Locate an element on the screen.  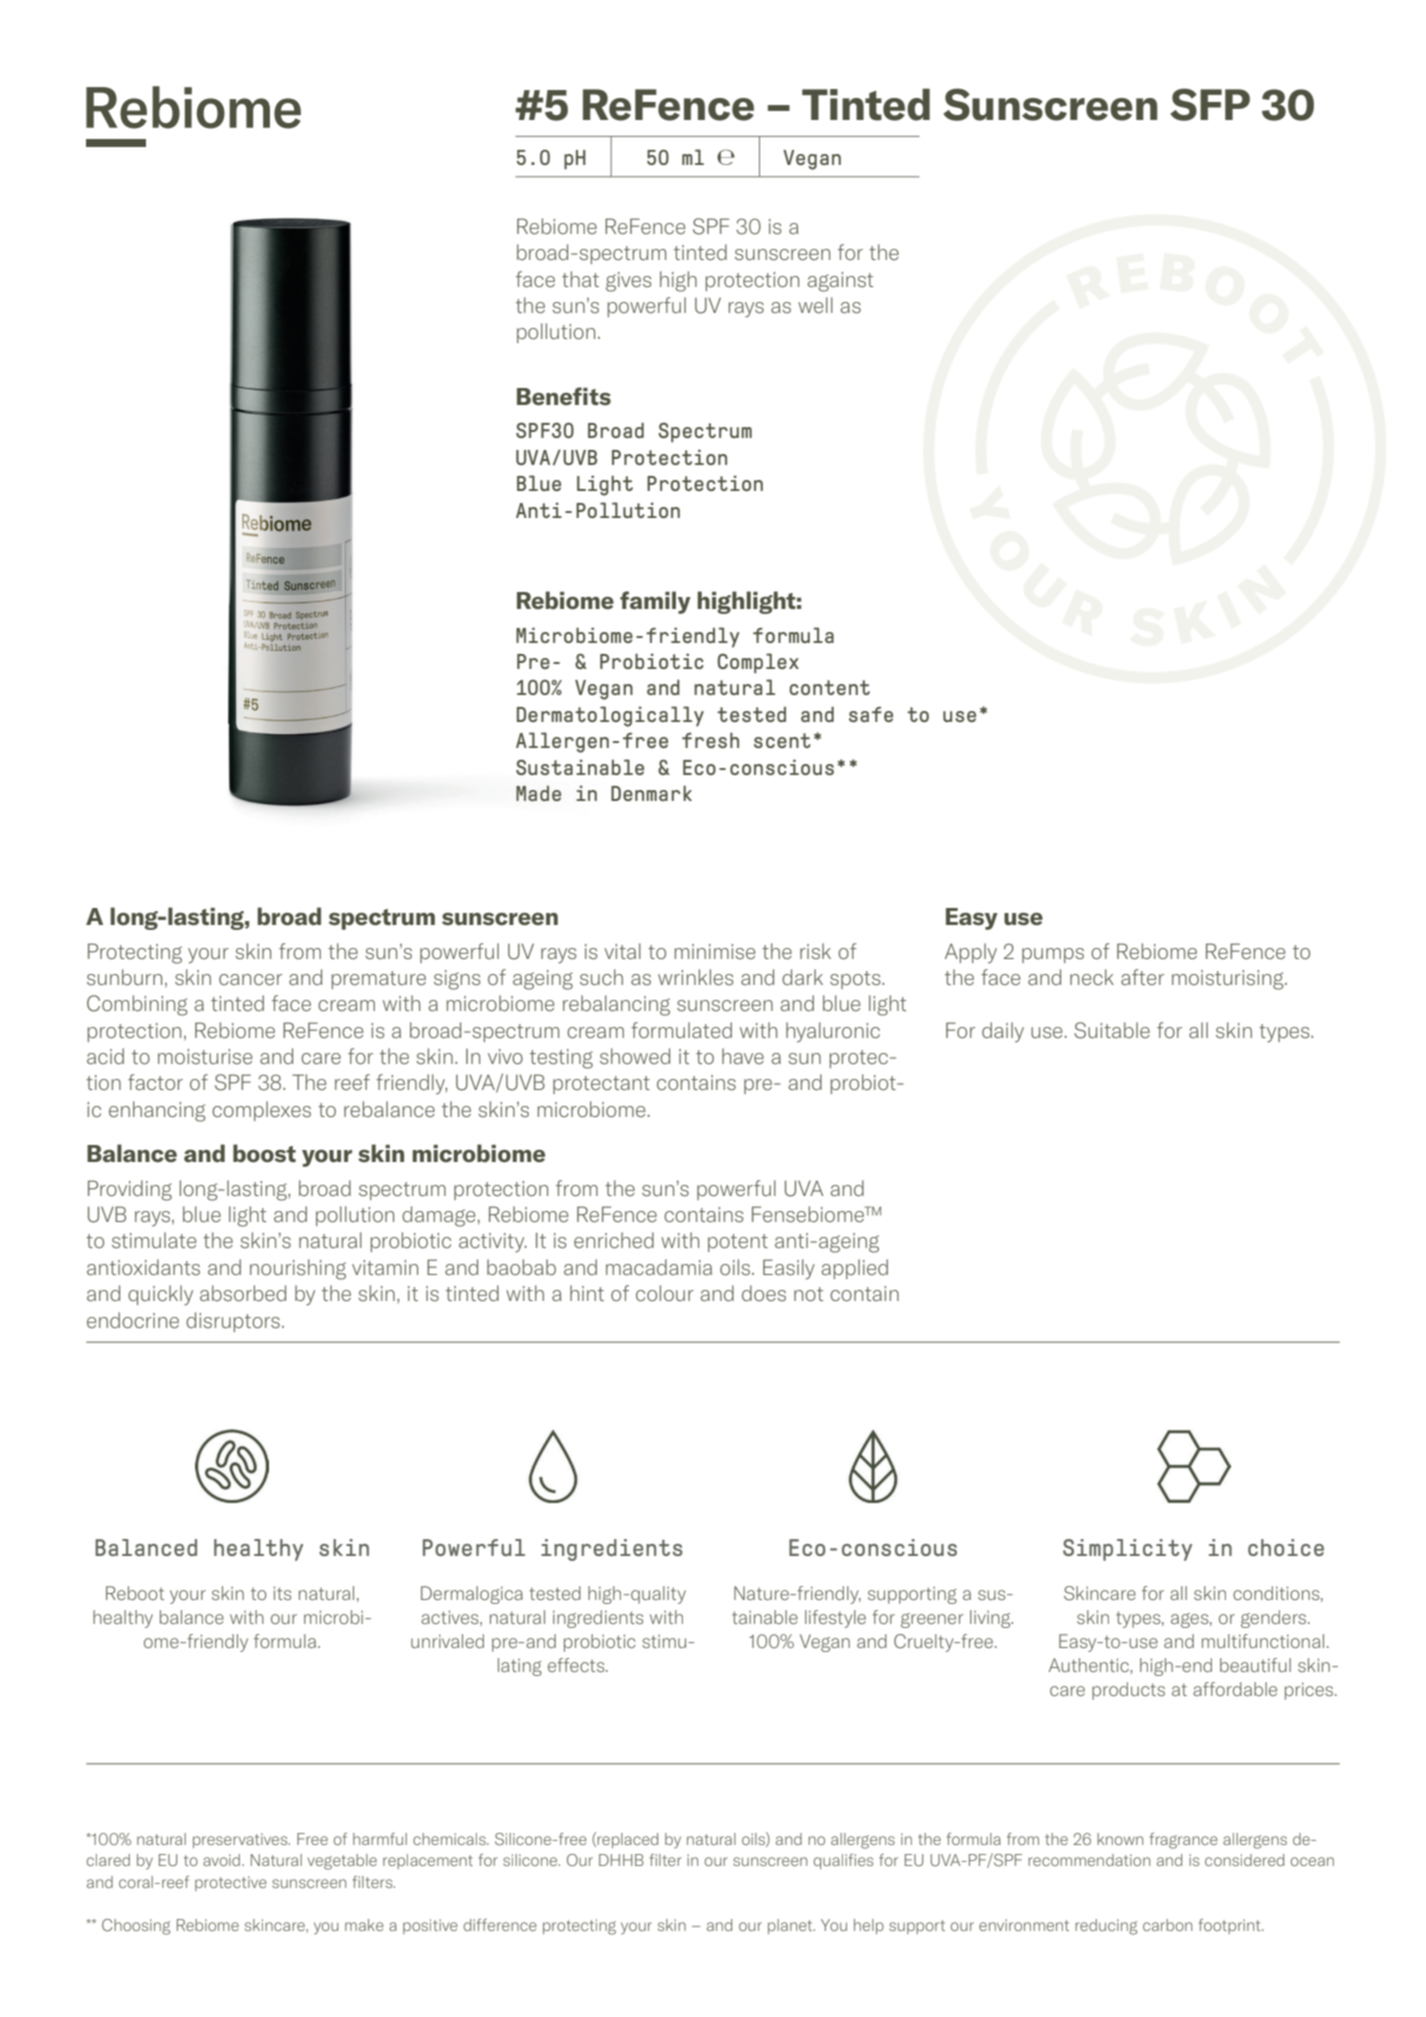
Made is located at coordinates (538, 793).
